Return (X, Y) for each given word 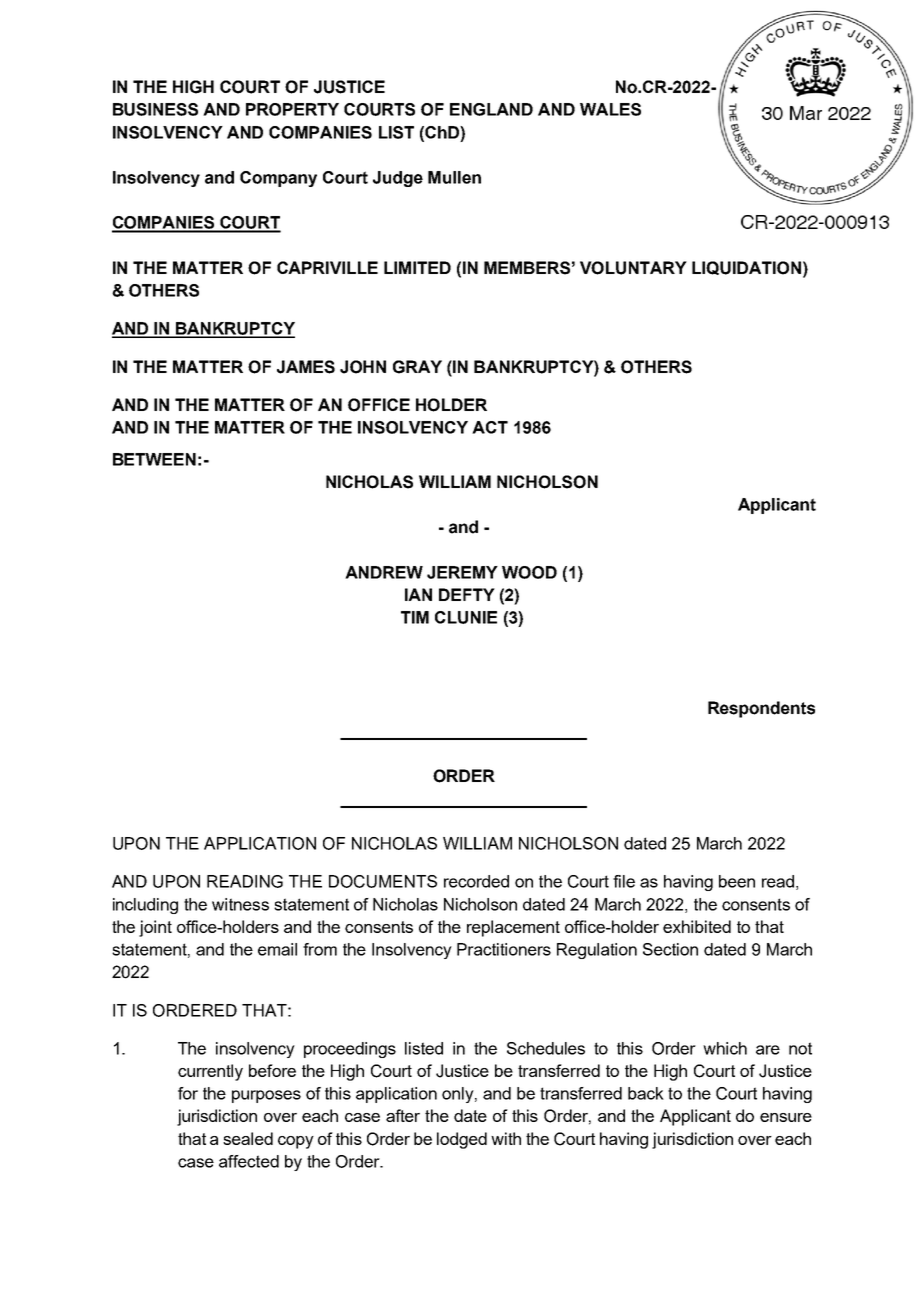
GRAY (417, 367)
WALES (610, 109)
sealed (248, 1138)
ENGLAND (491, 109)
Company (278, 179)
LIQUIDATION (746, 268)
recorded (476, 881)
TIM (415, 617)
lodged (462, 1140)
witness (240, 904)
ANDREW (384, 572)
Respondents (761, 709)
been (737, 881)
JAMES (306, 367)
